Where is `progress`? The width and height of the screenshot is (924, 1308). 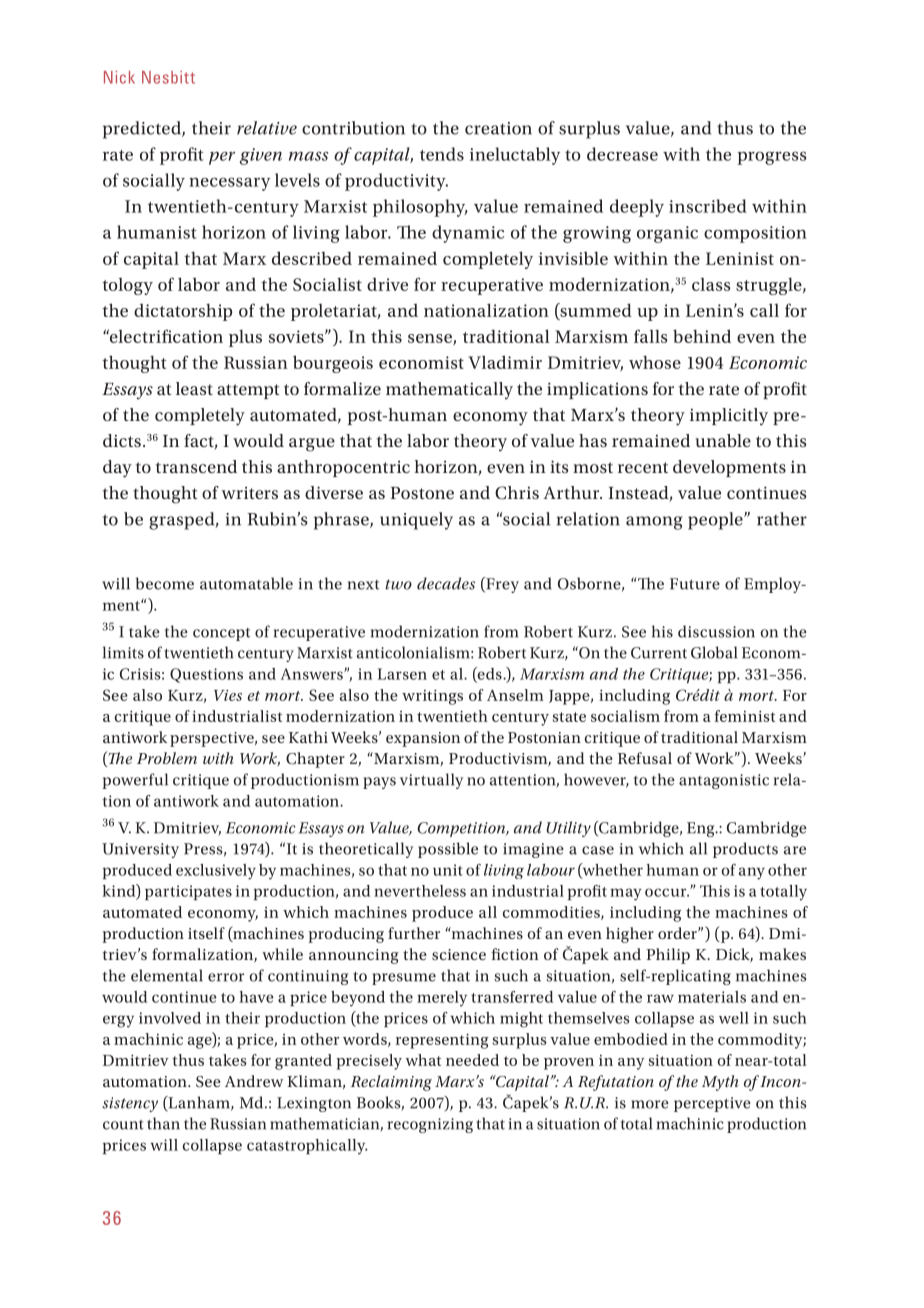 progress is located at coordinates (771, 158).
